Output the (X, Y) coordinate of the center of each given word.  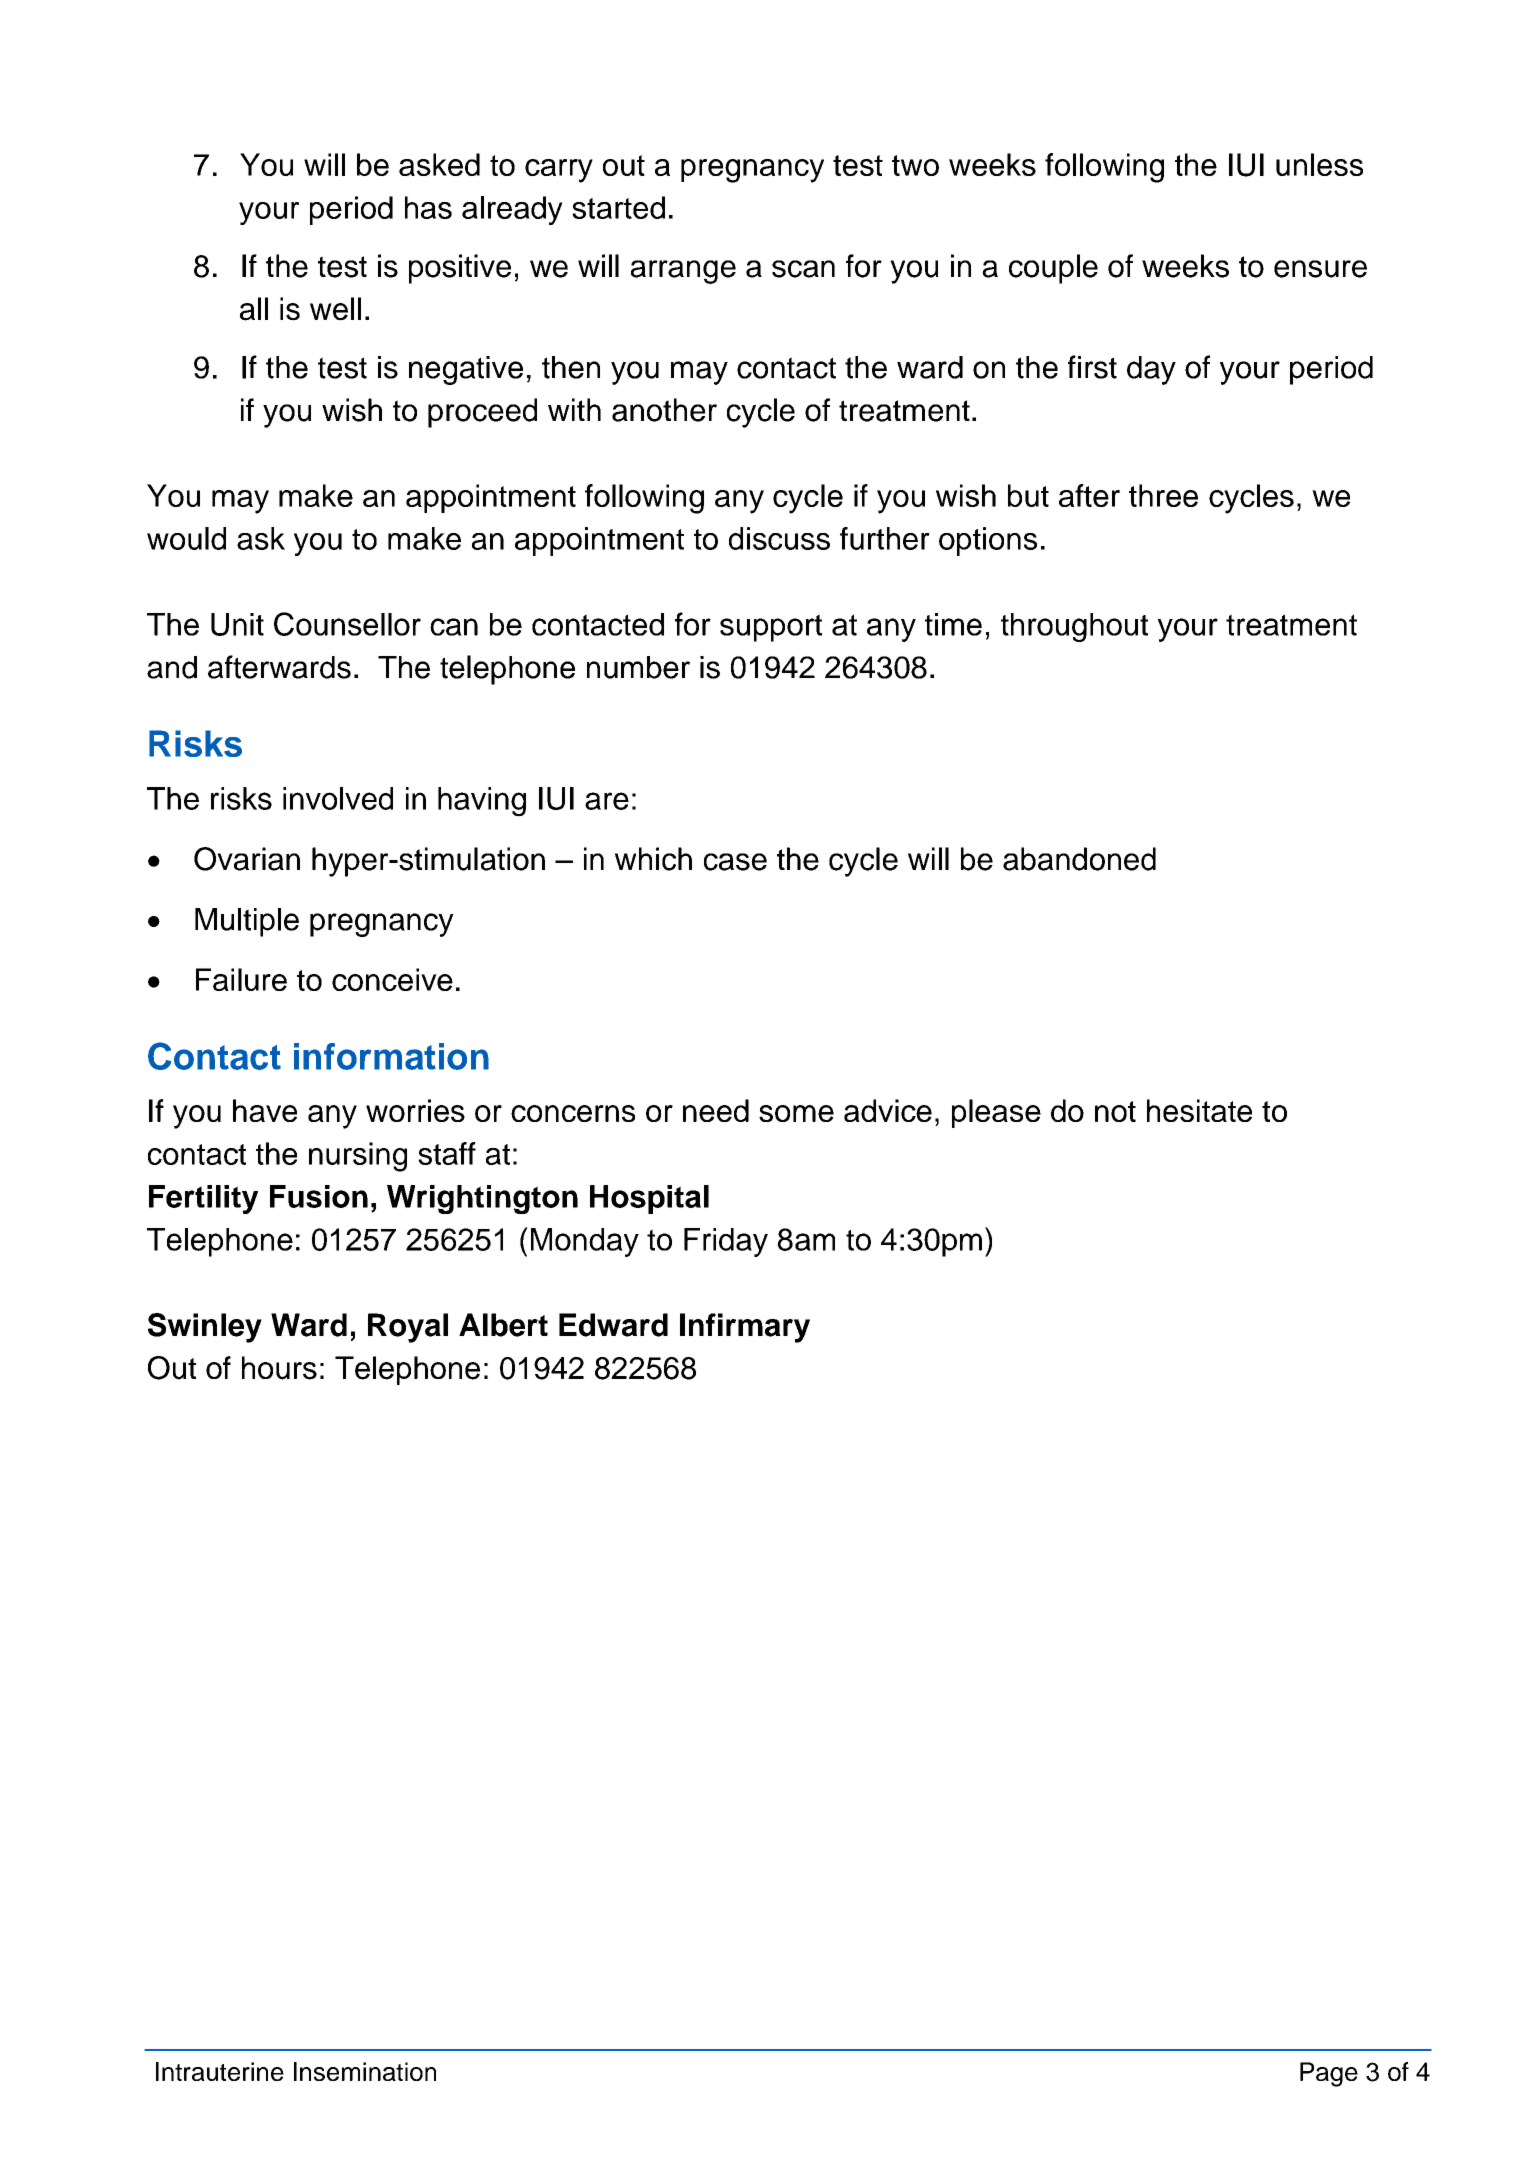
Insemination (365, 2071)
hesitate (1199, 1110)
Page (1329, 2074)
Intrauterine (220, 2071)
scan (803, 269)
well (335, 309)
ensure (1320, 269)
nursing (358, 1157)
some (796, 1113)
